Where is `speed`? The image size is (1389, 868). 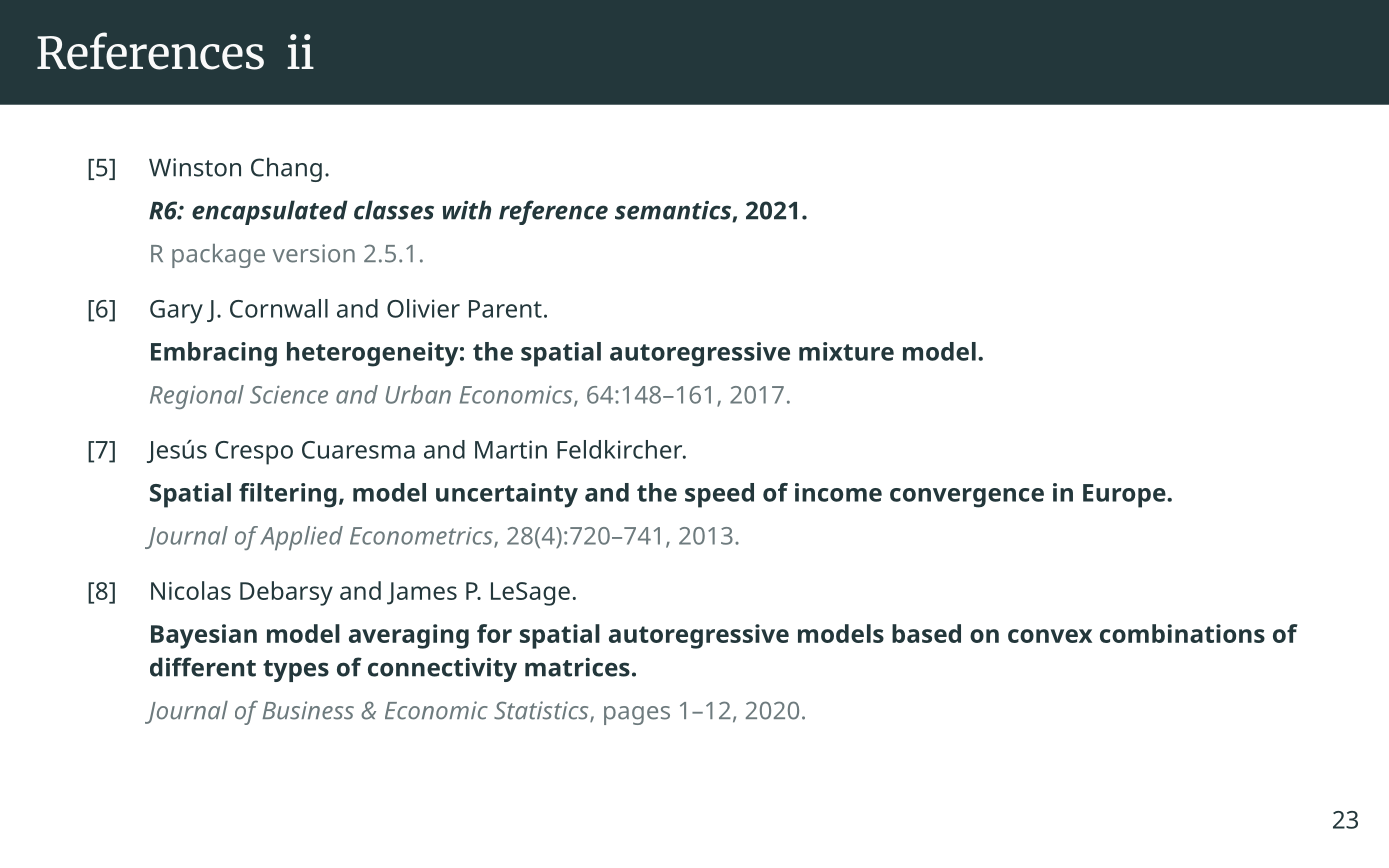 speed is located at coordinates (719, 495).
